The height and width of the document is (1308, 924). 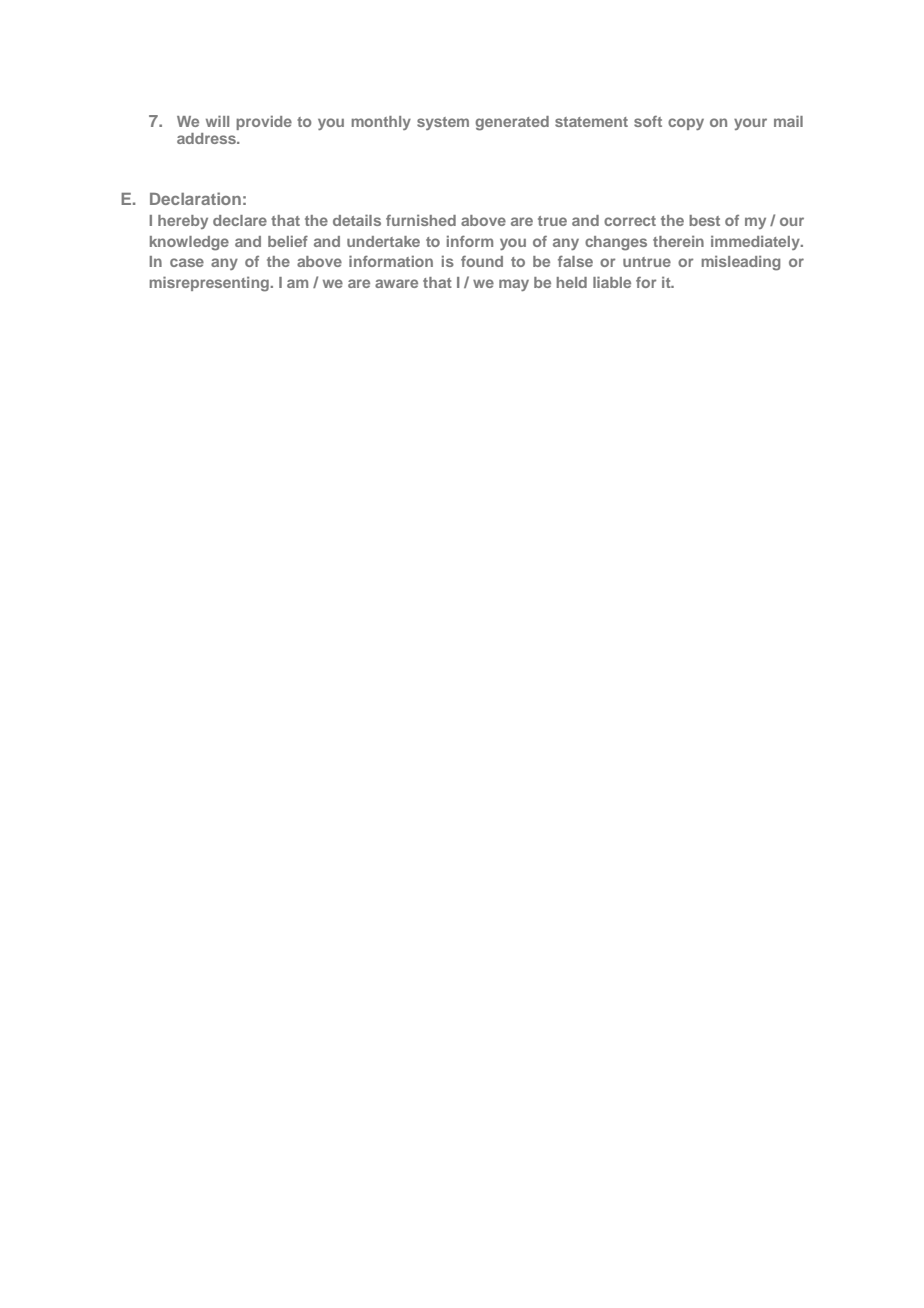 What do you see at coordinates (686, 124) in the document?
I see `copy` at bounding box center [686, 124].
